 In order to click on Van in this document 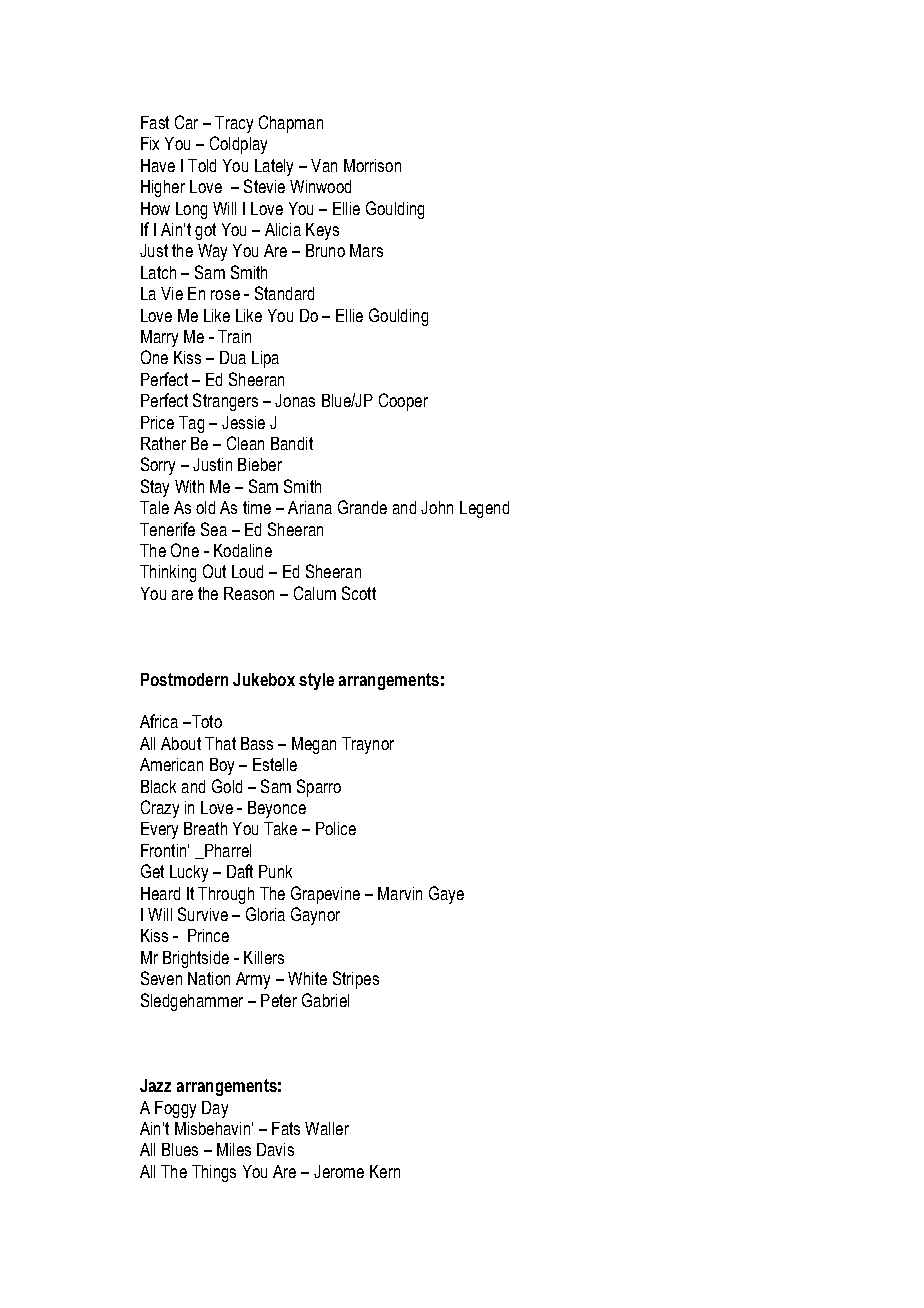, I will do `click(324, 165)`.
